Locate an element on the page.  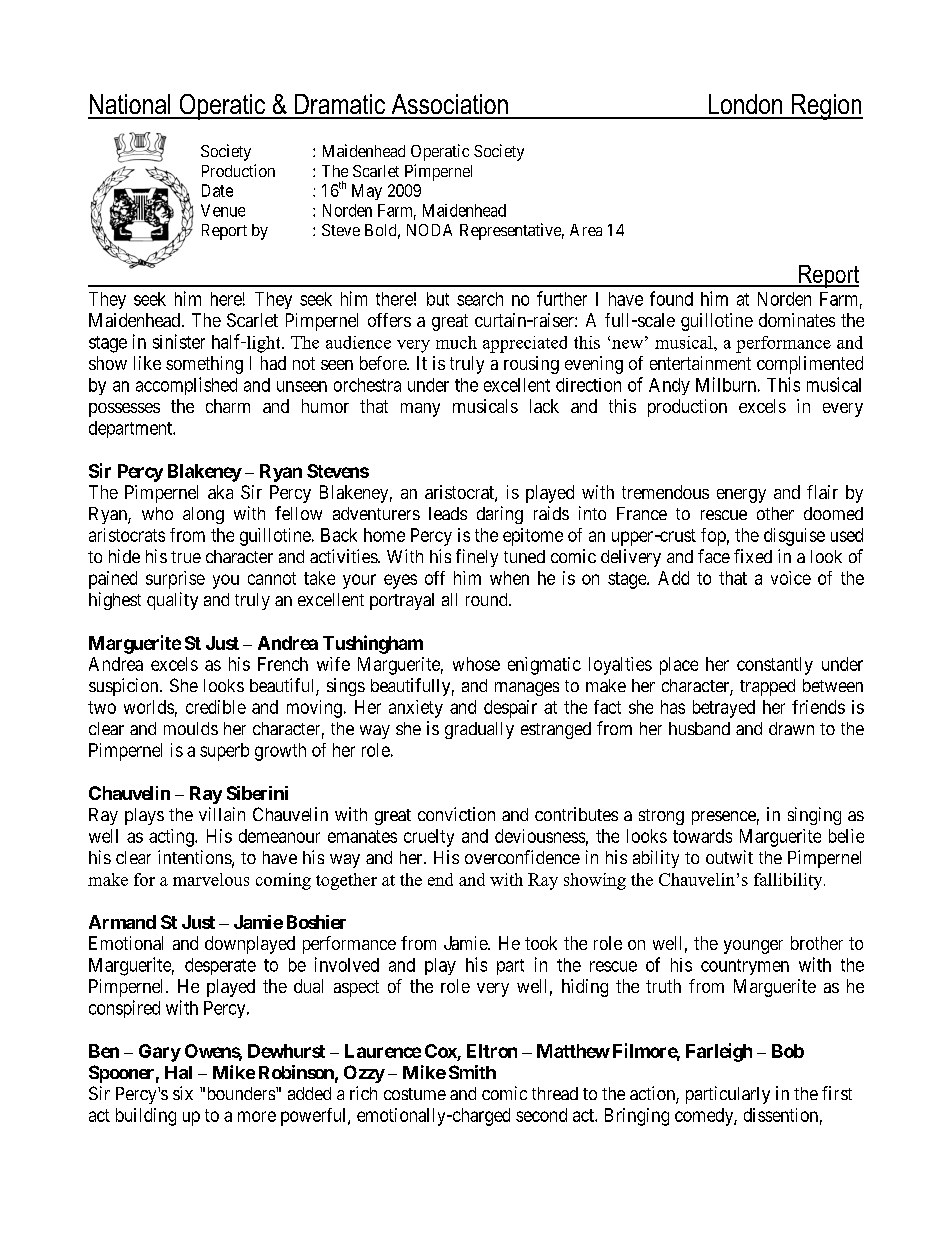
six is located at coordinates (183, 1093).
